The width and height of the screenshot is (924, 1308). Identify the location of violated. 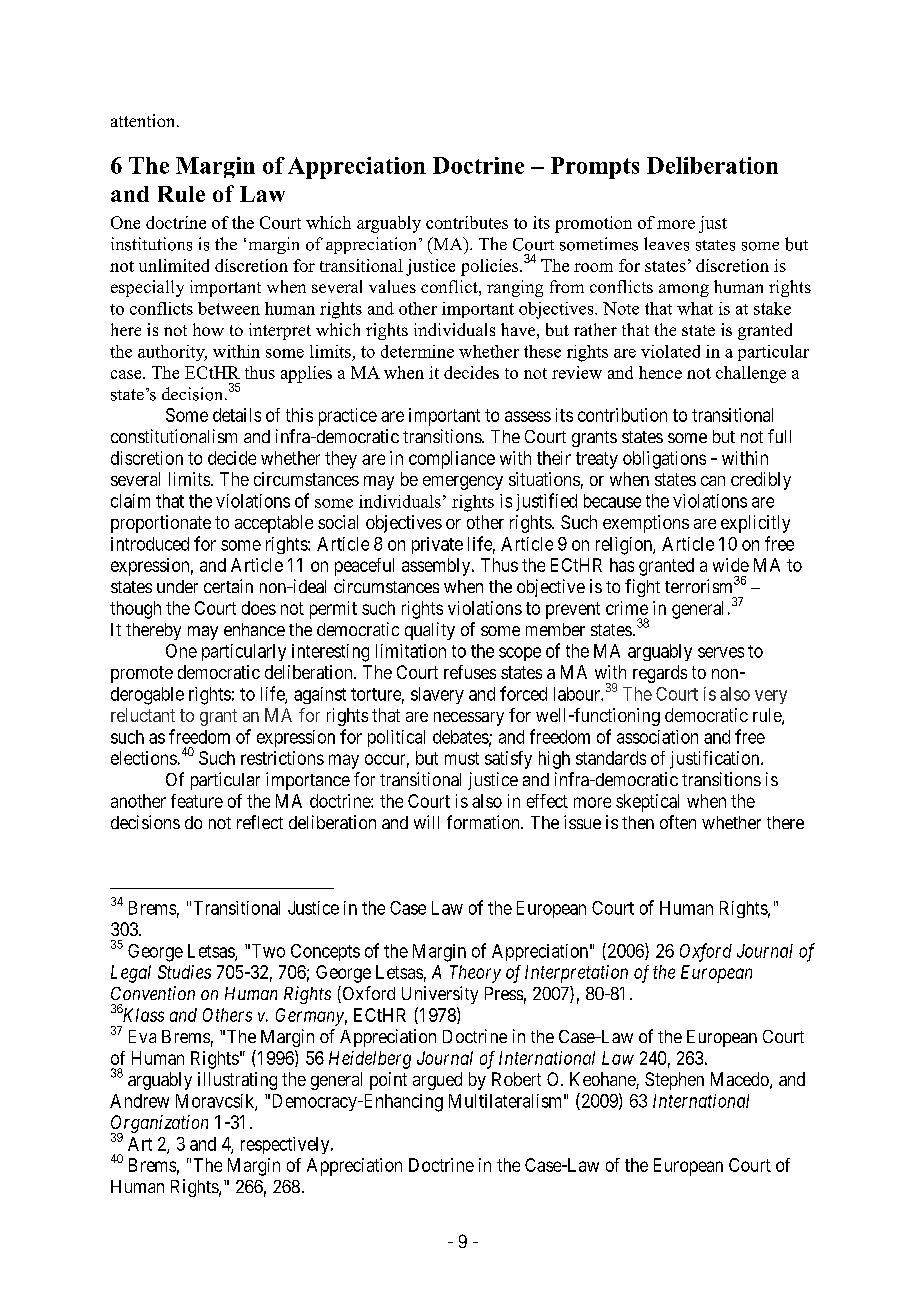
(670, 351).
